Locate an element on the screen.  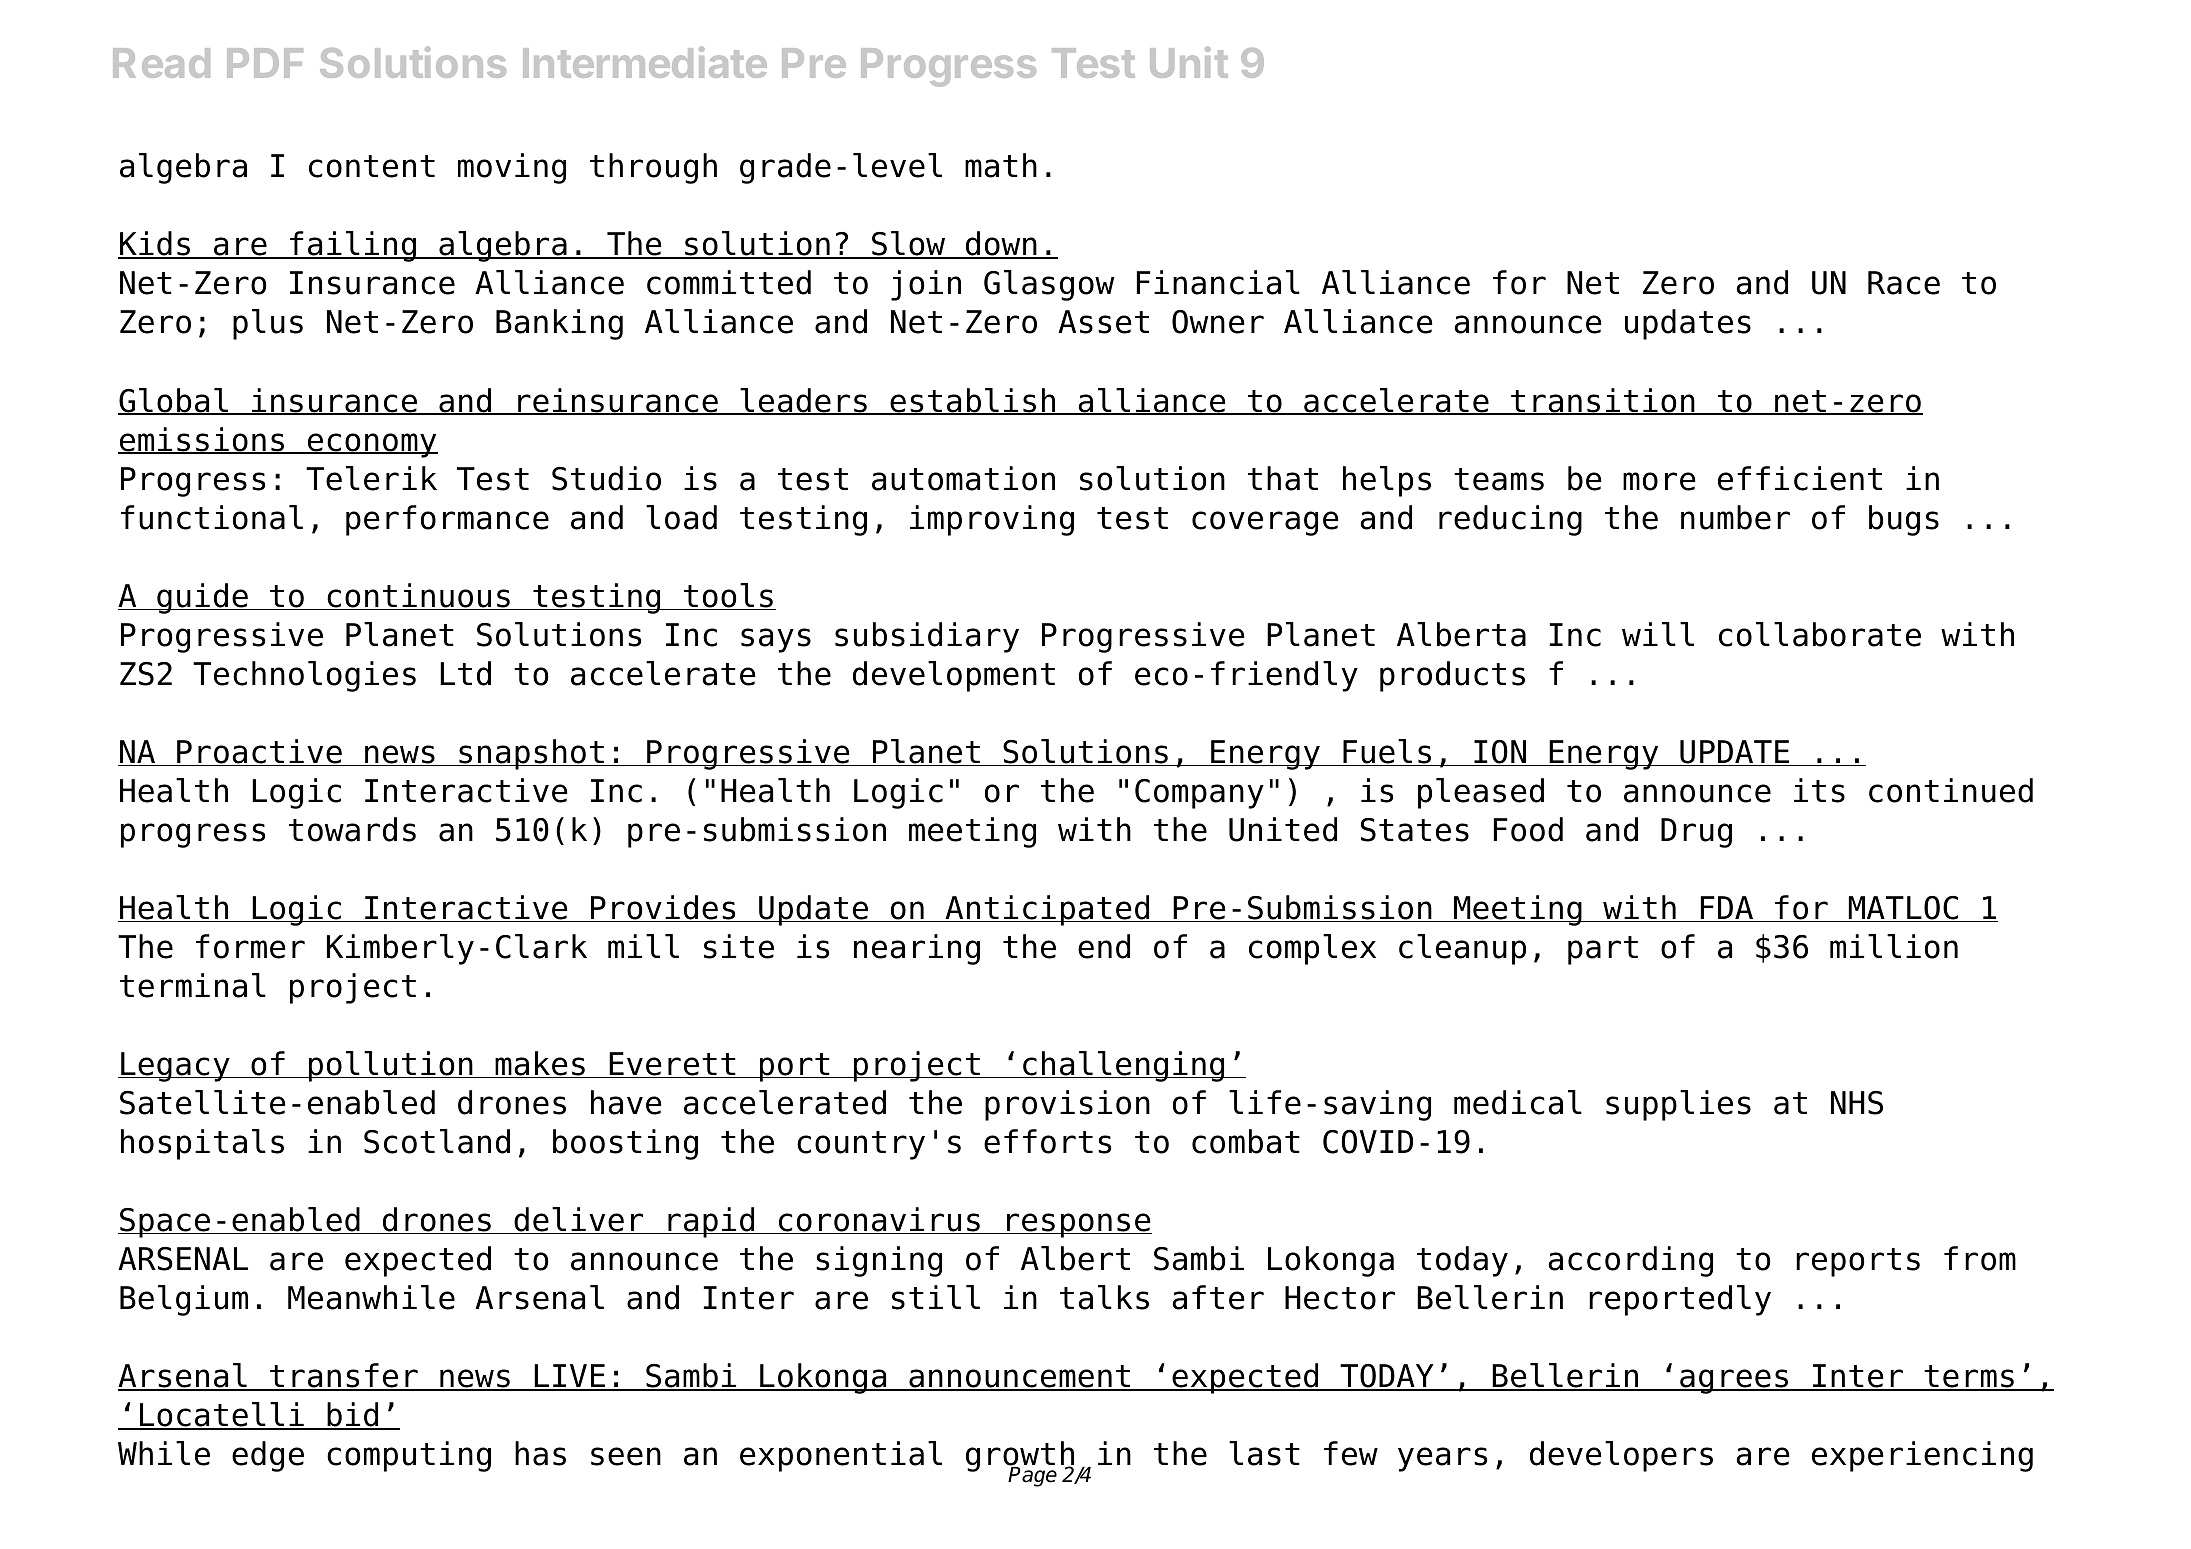
its is located at coordinates (1819, 790).
